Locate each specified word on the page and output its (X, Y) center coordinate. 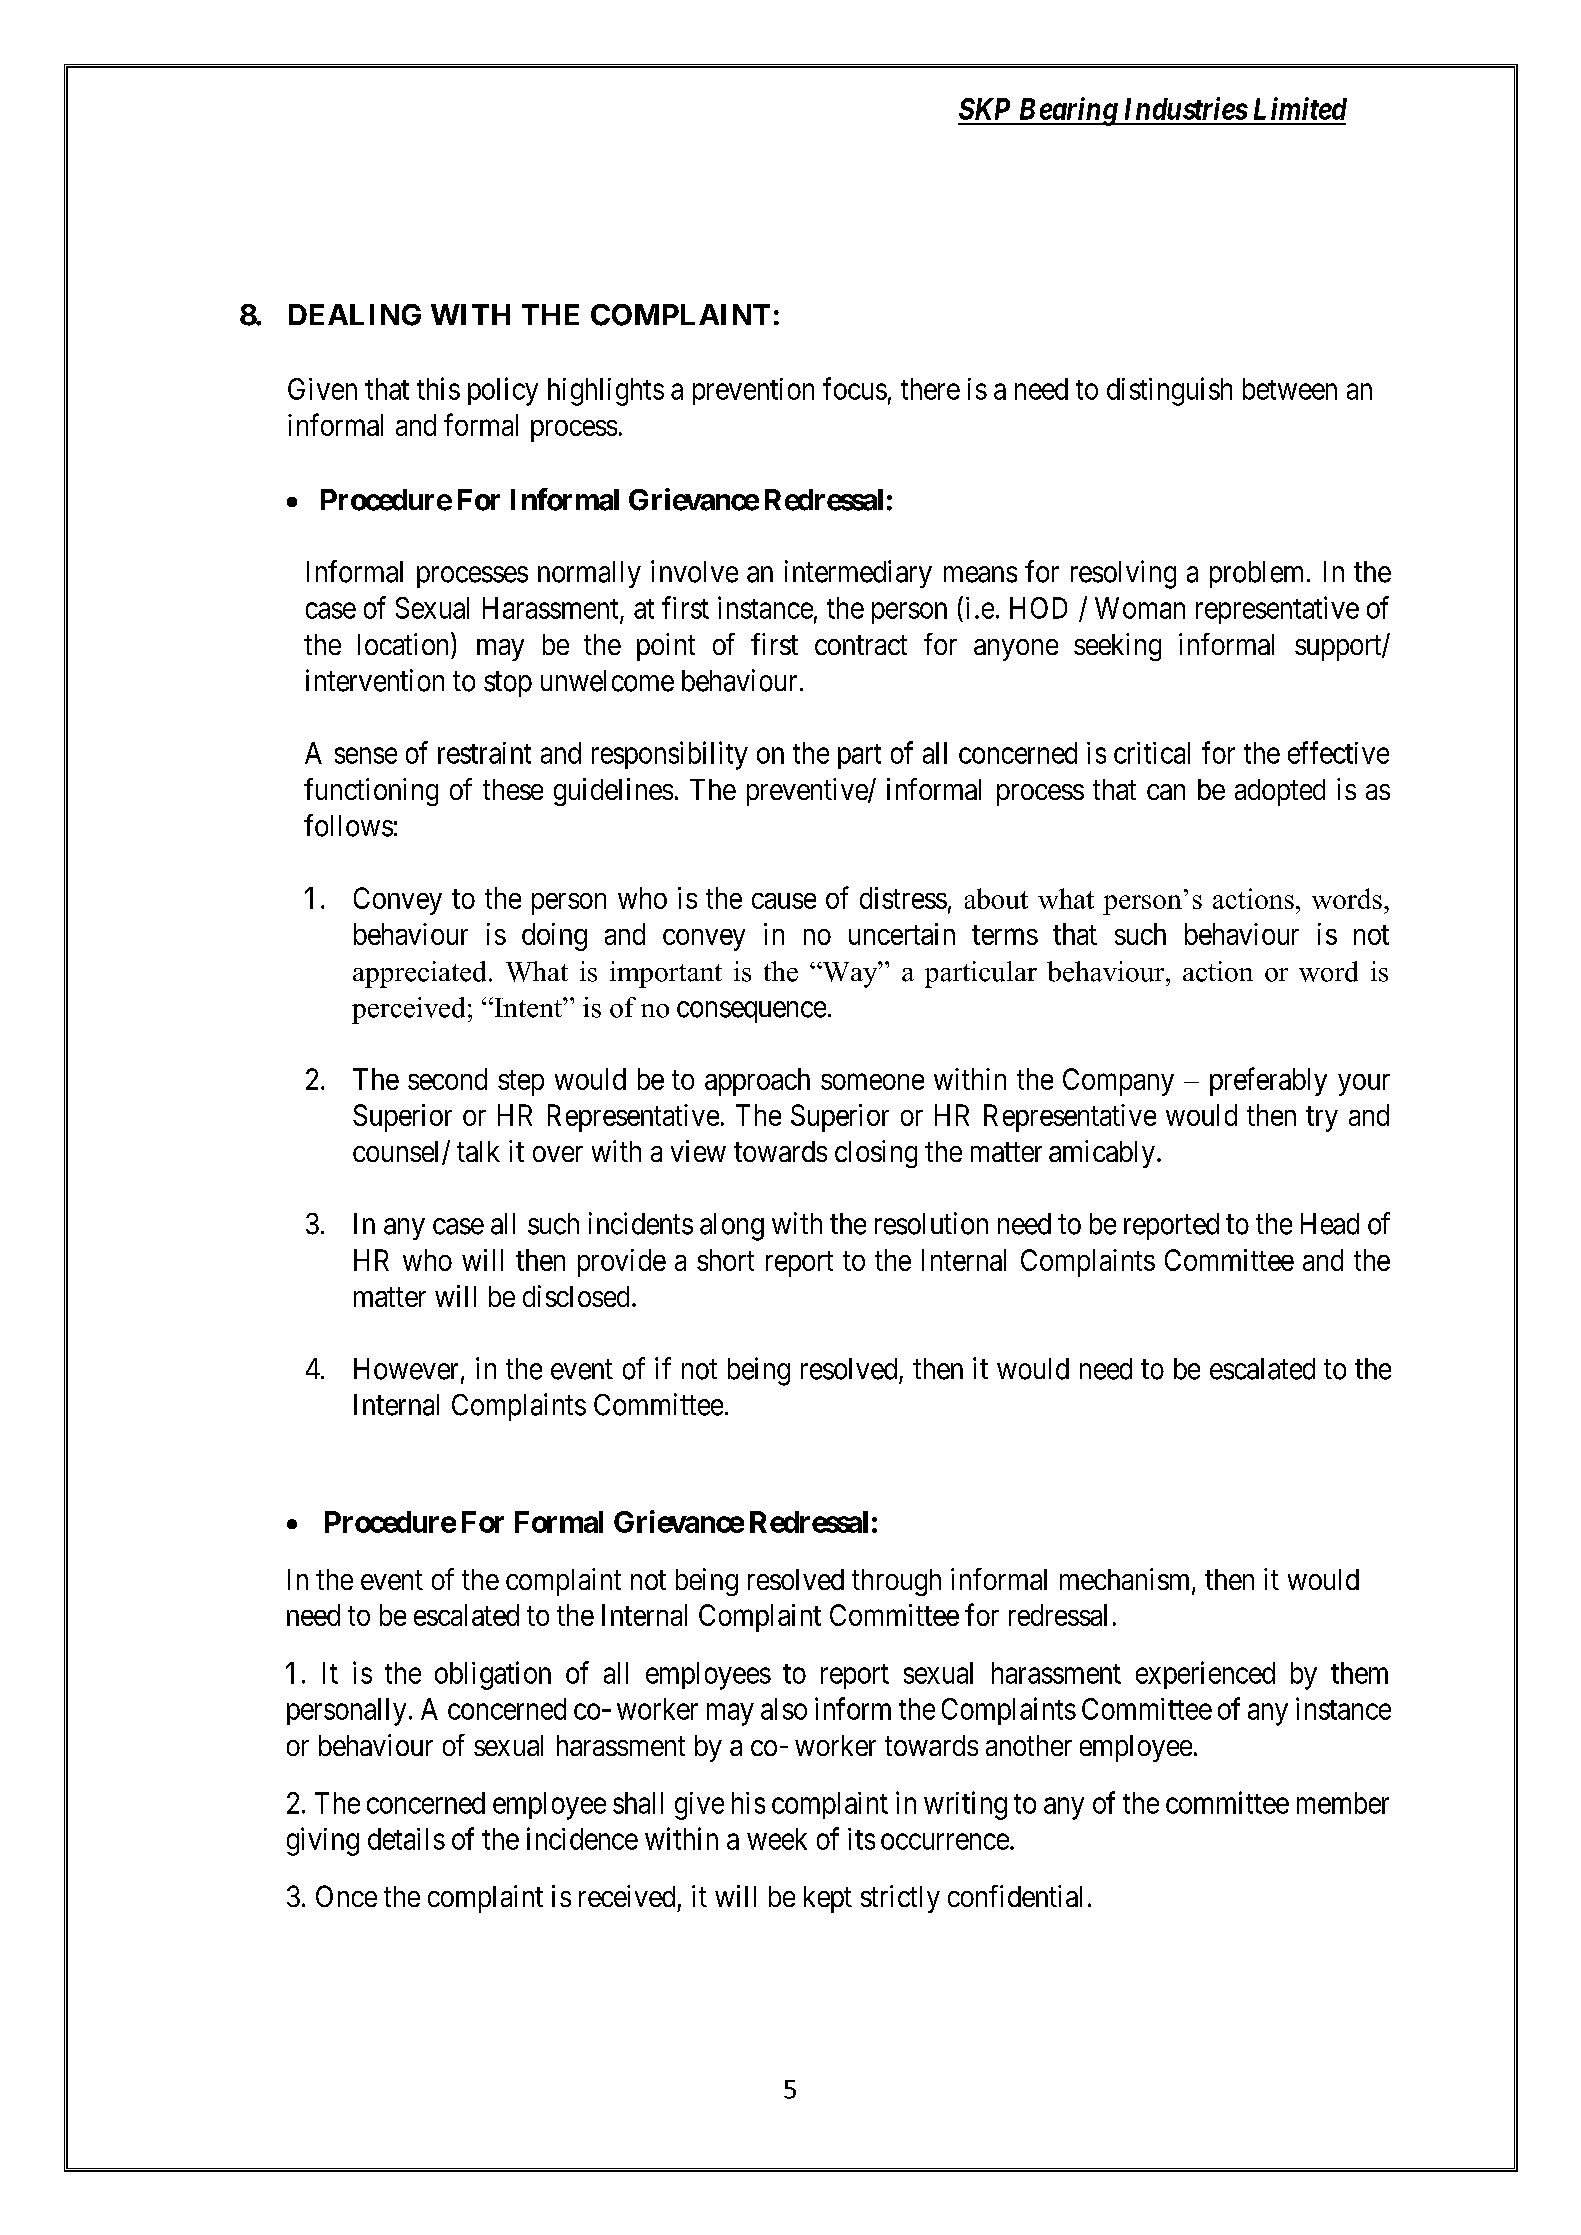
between (1290, 389)
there (930, 389)
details (406, 1839)
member (1343, 1803)
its (861, 1839)
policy (503, 391)
